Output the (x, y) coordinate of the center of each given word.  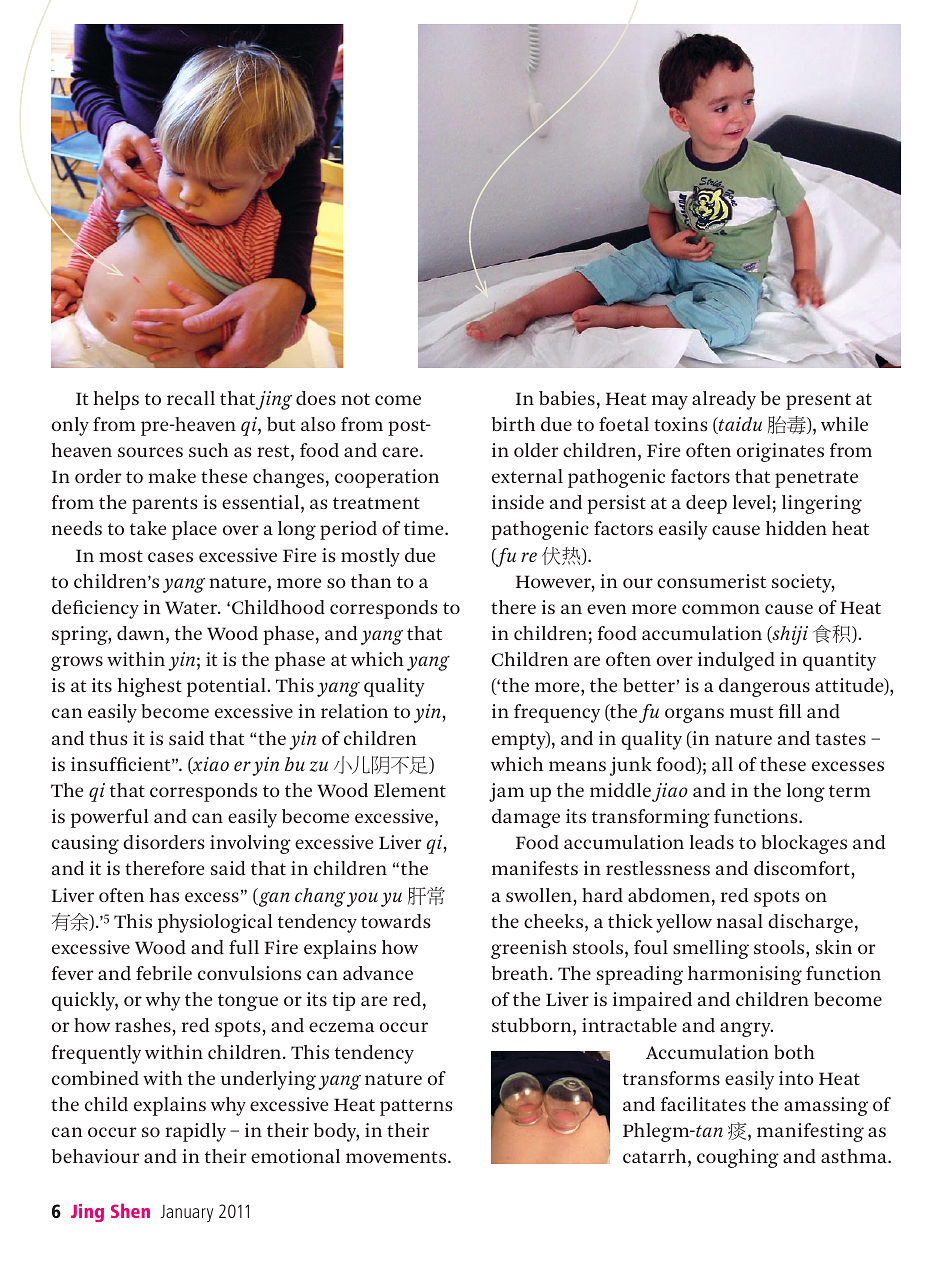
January (187, 1213)
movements (397, 1157)
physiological (215, 923)
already (724, 400)
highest (150, 687)
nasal (740, 921)
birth (513, 424)
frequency (557, 713)
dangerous (764, 687)
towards (396, 921)
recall (191, 398)
